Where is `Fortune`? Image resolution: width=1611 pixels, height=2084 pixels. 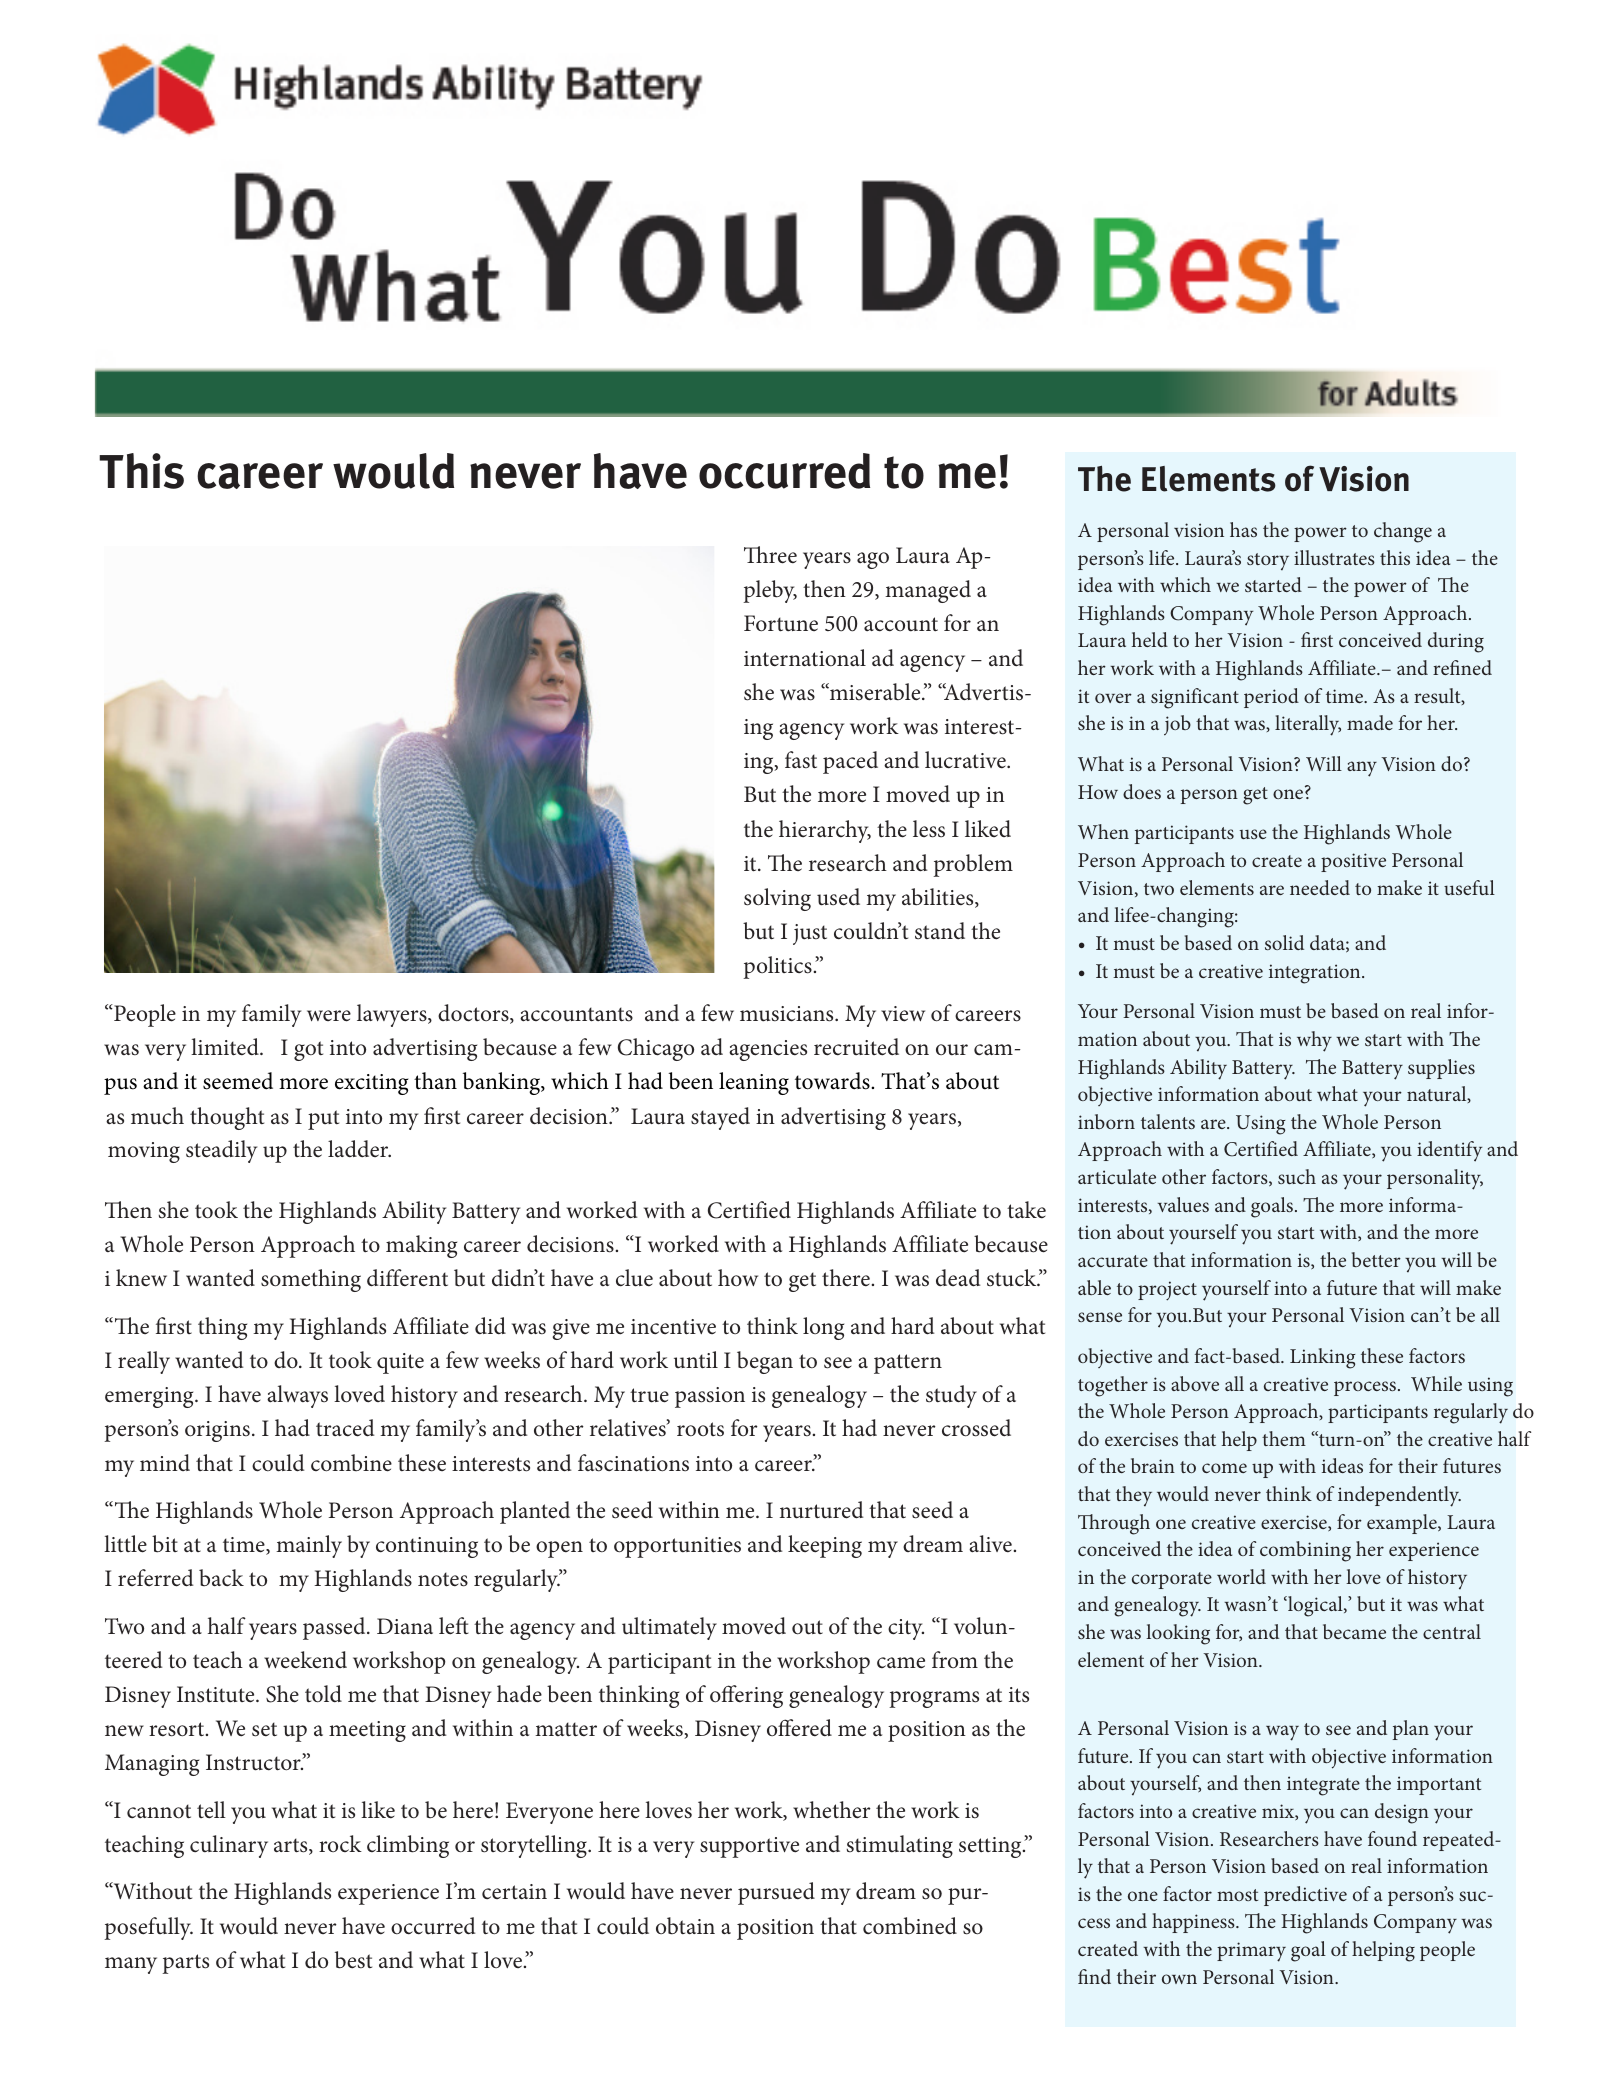
Fortune is located at coordinates (781, 623).
